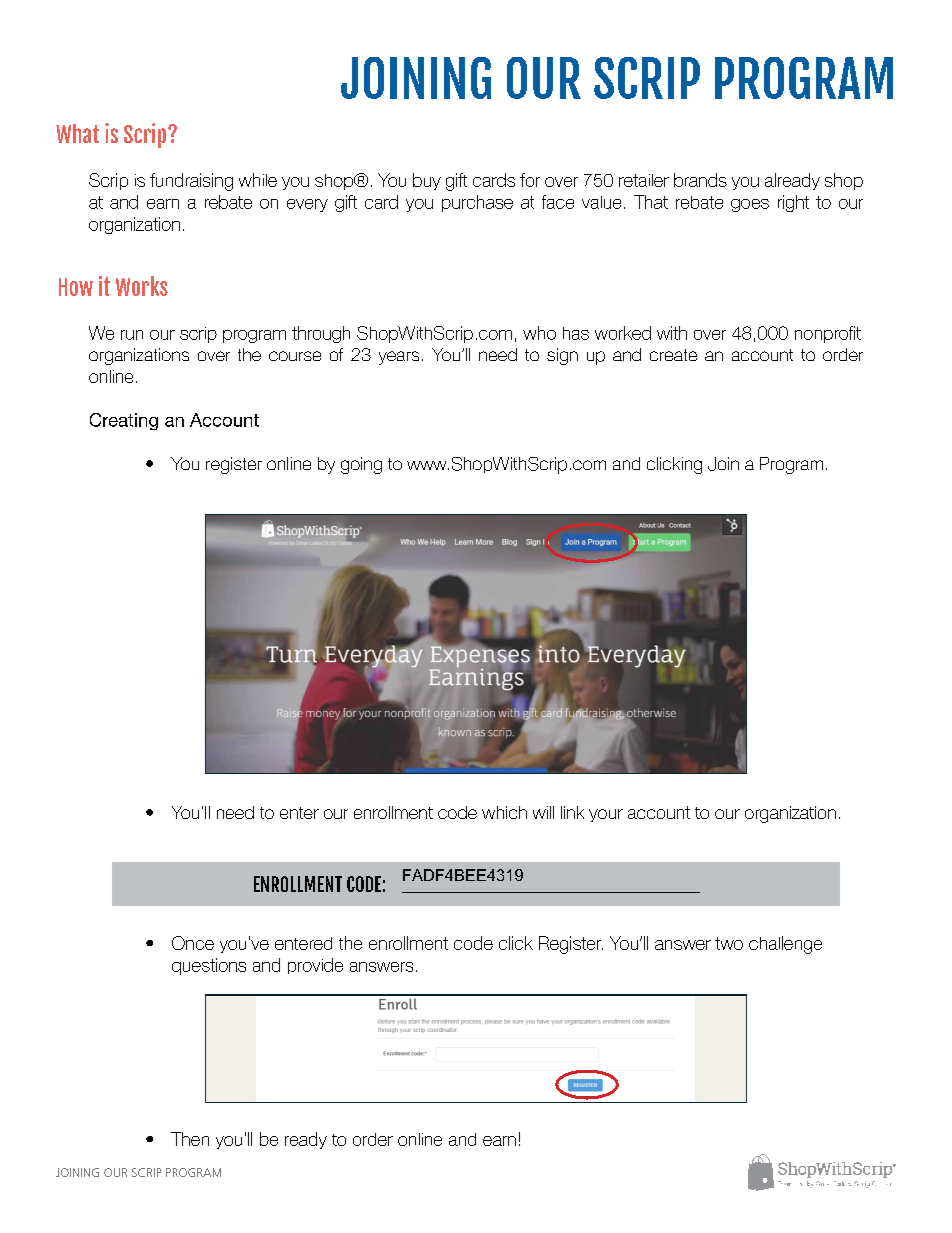 The height and width of the document is (1233, 952). What do you see at coordinates (504, 812) in the document?
I see `which` at bounding box center [504, 812].
